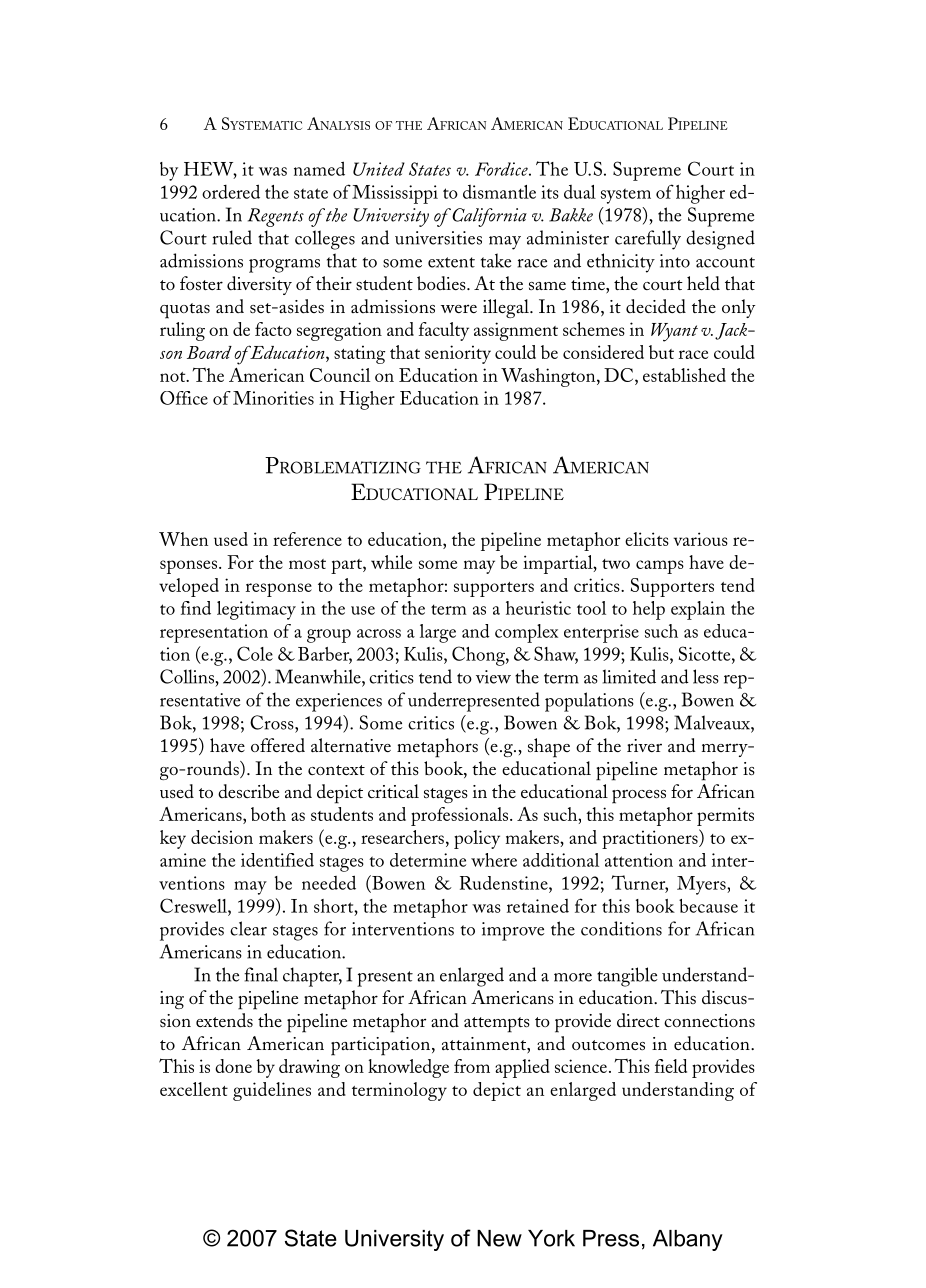 This document has width=926, height=1288. What do you see at coordinates (648, 240) in the document?
I see `carefully` at bounding box center [648, 240].
